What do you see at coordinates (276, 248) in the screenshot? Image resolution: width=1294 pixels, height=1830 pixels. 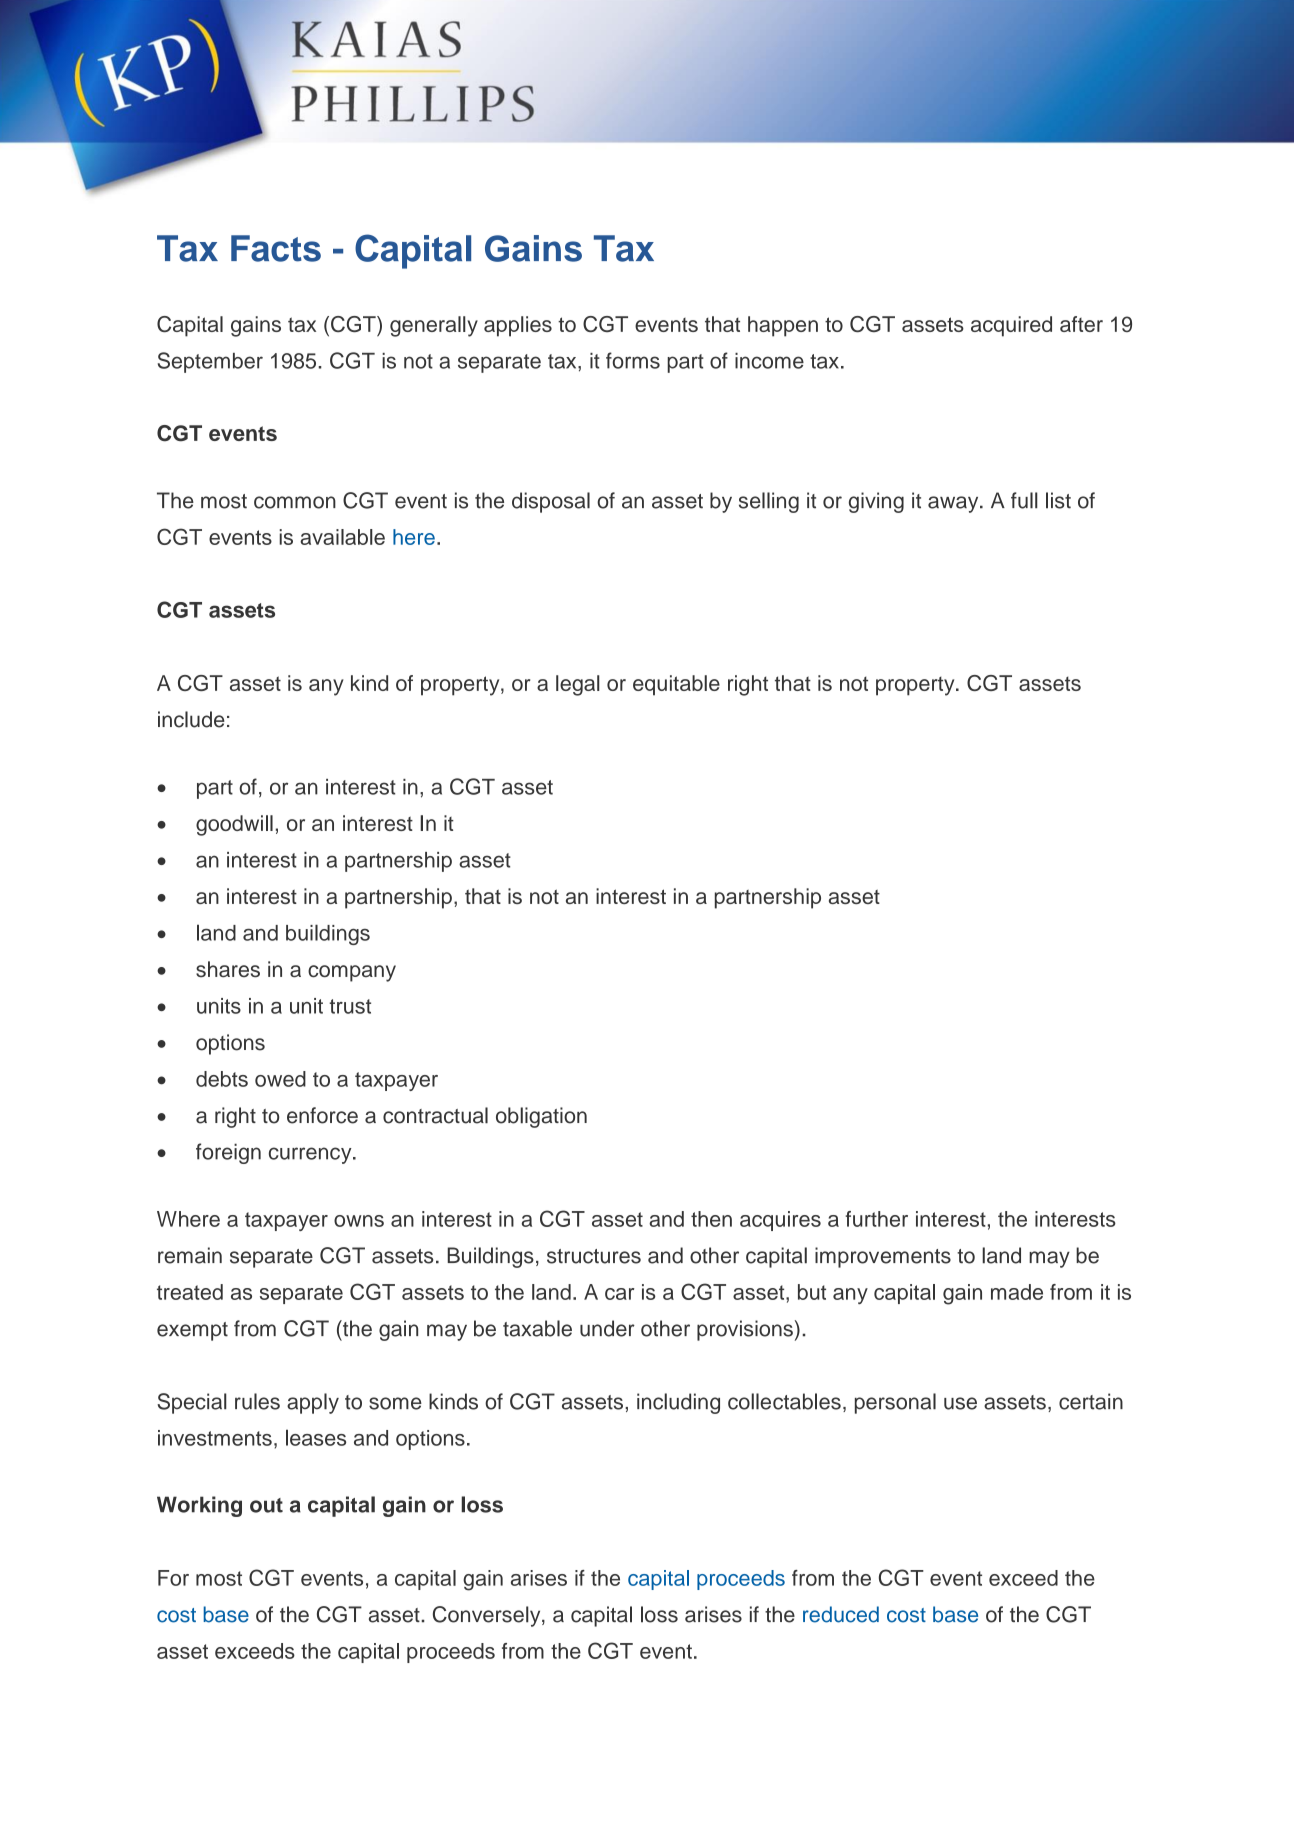 I see `Facts` at bounding box center [276, 248].
